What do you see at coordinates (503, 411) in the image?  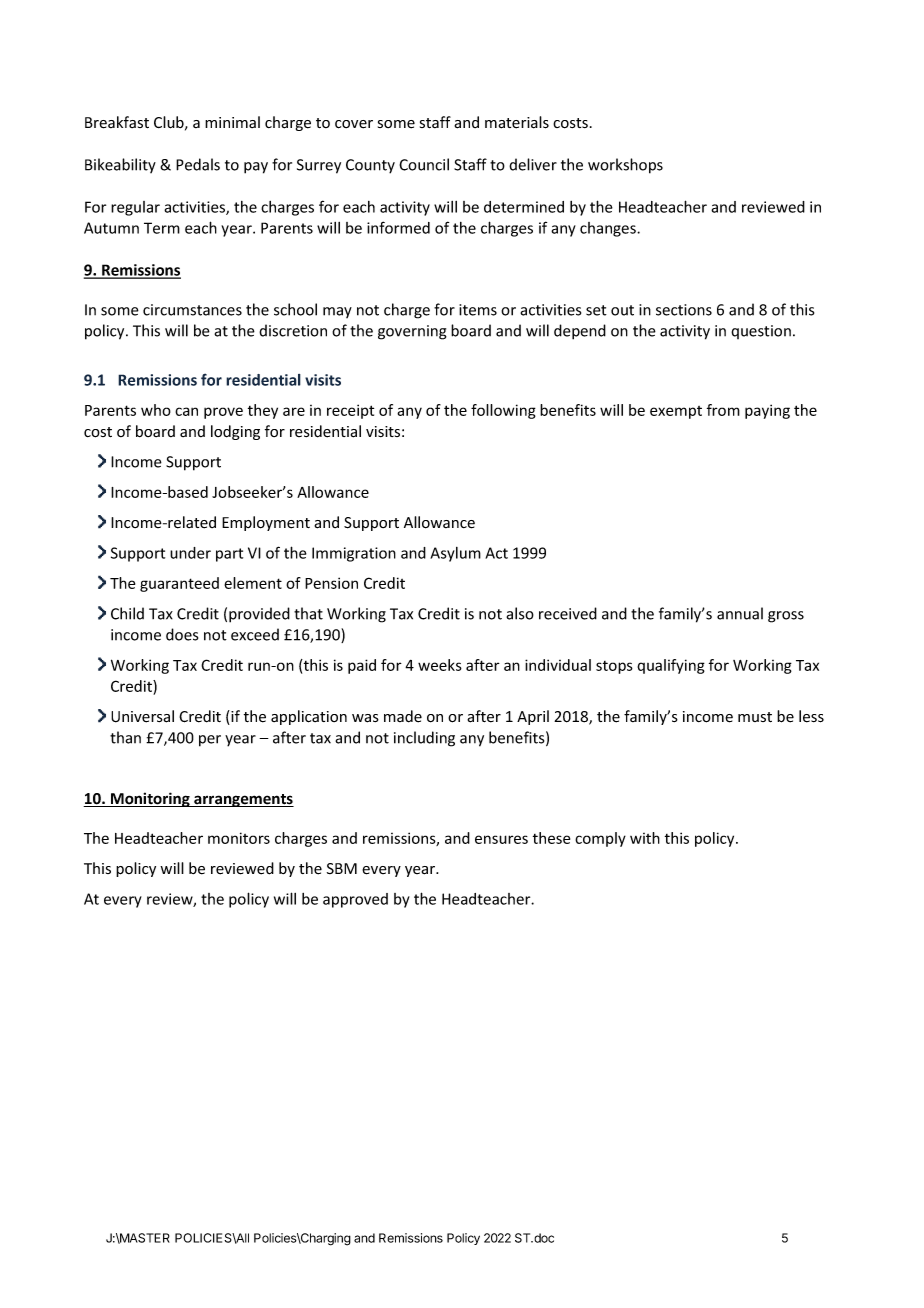 I see `following` at bounding box center [503, 411].
